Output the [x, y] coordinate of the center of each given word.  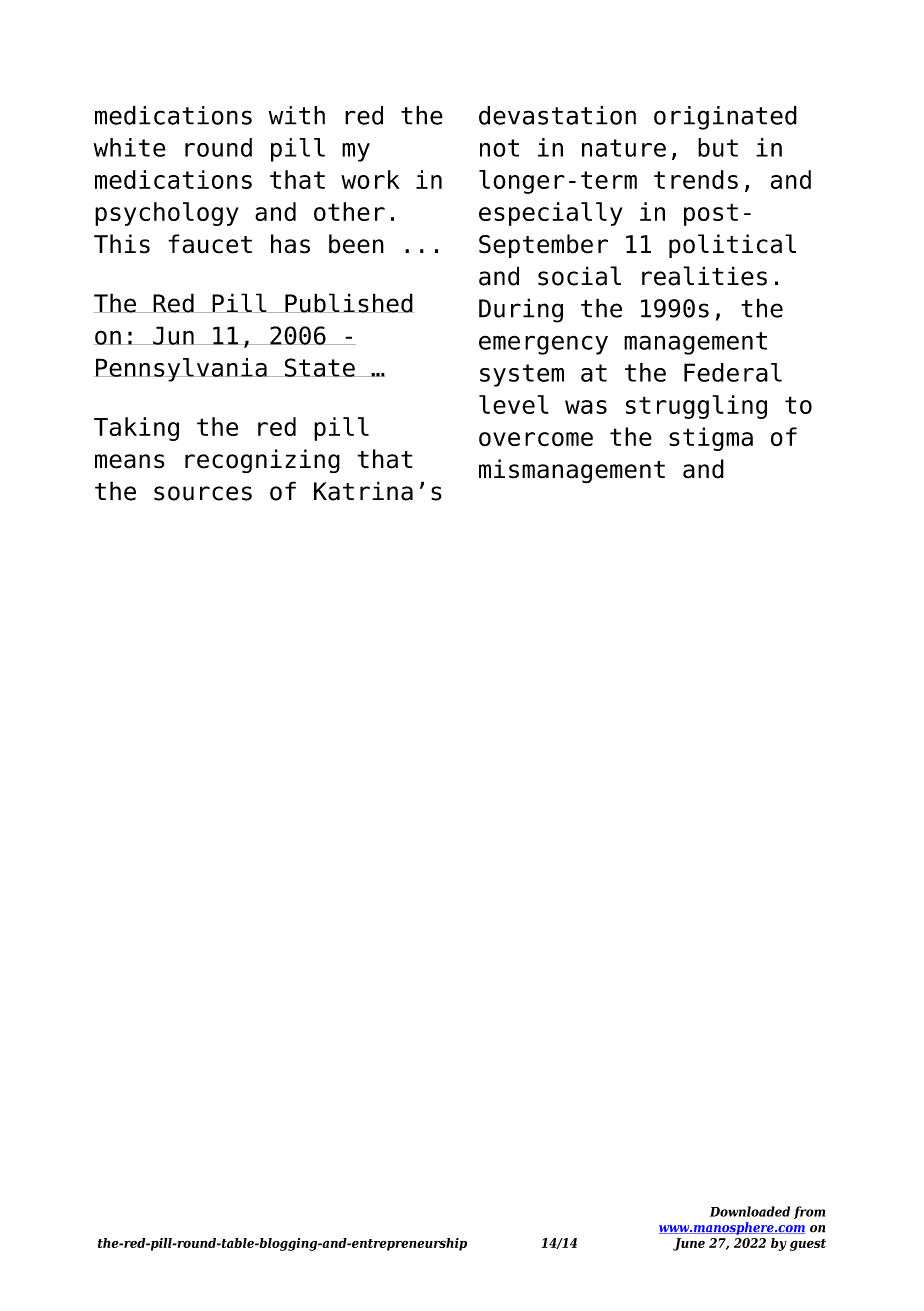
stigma [711, 439]
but [718, 147]
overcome [536, 439]
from [809, 1212]
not [499, 148]
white [130, 147]
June [689, 1244]
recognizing [262, 461]
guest [808, 1245]
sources [203, 493]
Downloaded [750, 1211]
